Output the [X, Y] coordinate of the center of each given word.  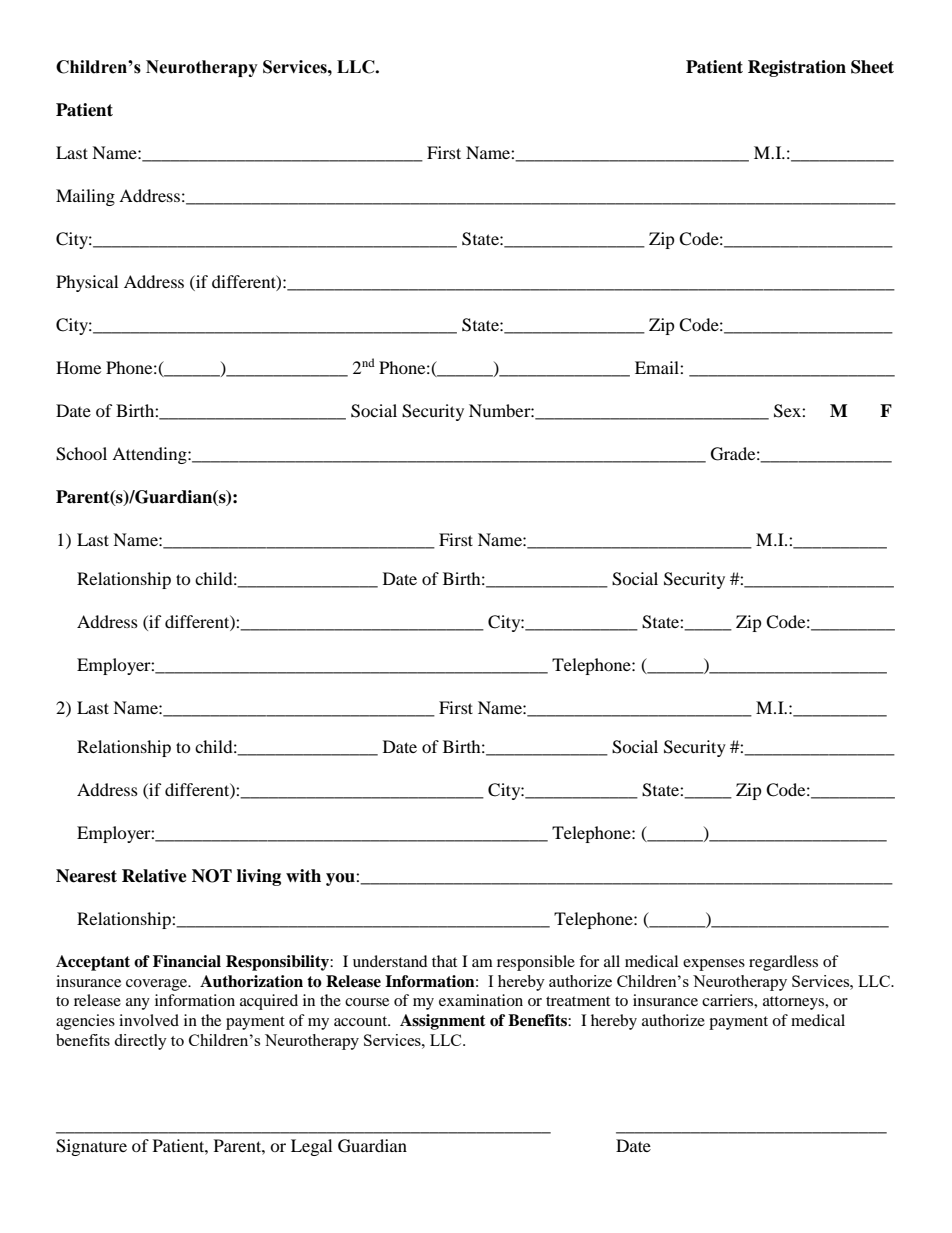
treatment [578, 1001]
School [81, 454]
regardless [783, 963]
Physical [87, 283]
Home [78, 367]
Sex [788, 411]
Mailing [85, 197]
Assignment [443, 1022]
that [444, 961]
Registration [797, 68]
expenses [714, 965]
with [303, 875]
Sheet [872, 67]
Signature [91, 1147]
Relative [154, 876]
